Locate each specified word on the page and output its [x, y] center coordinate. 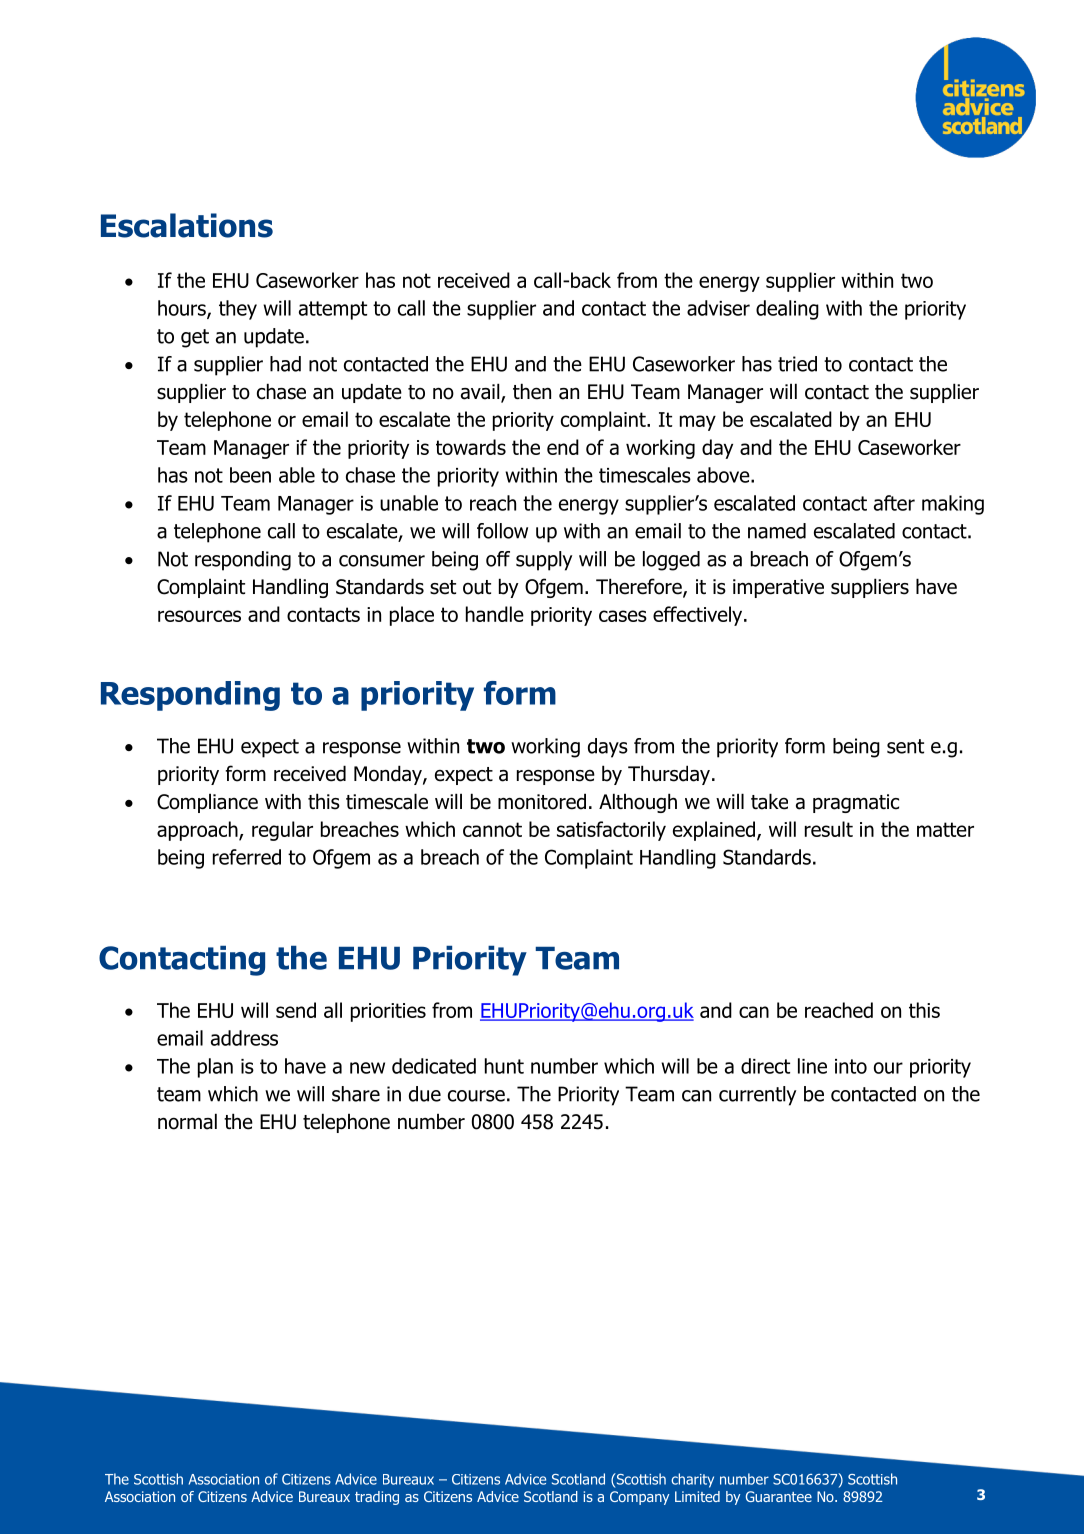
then [532, 391]
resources [199, 616]
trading [377, 1498]
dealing [787, 310]
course [476, 1096]
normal [187, 1121]
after [894, 503]
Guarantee [779, 1496]
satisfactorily [611, 831]
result [829, 829]
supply [544, 561]
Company [639, 1498]
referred [247, 857]
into [851, 1066]
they [238, 310]
